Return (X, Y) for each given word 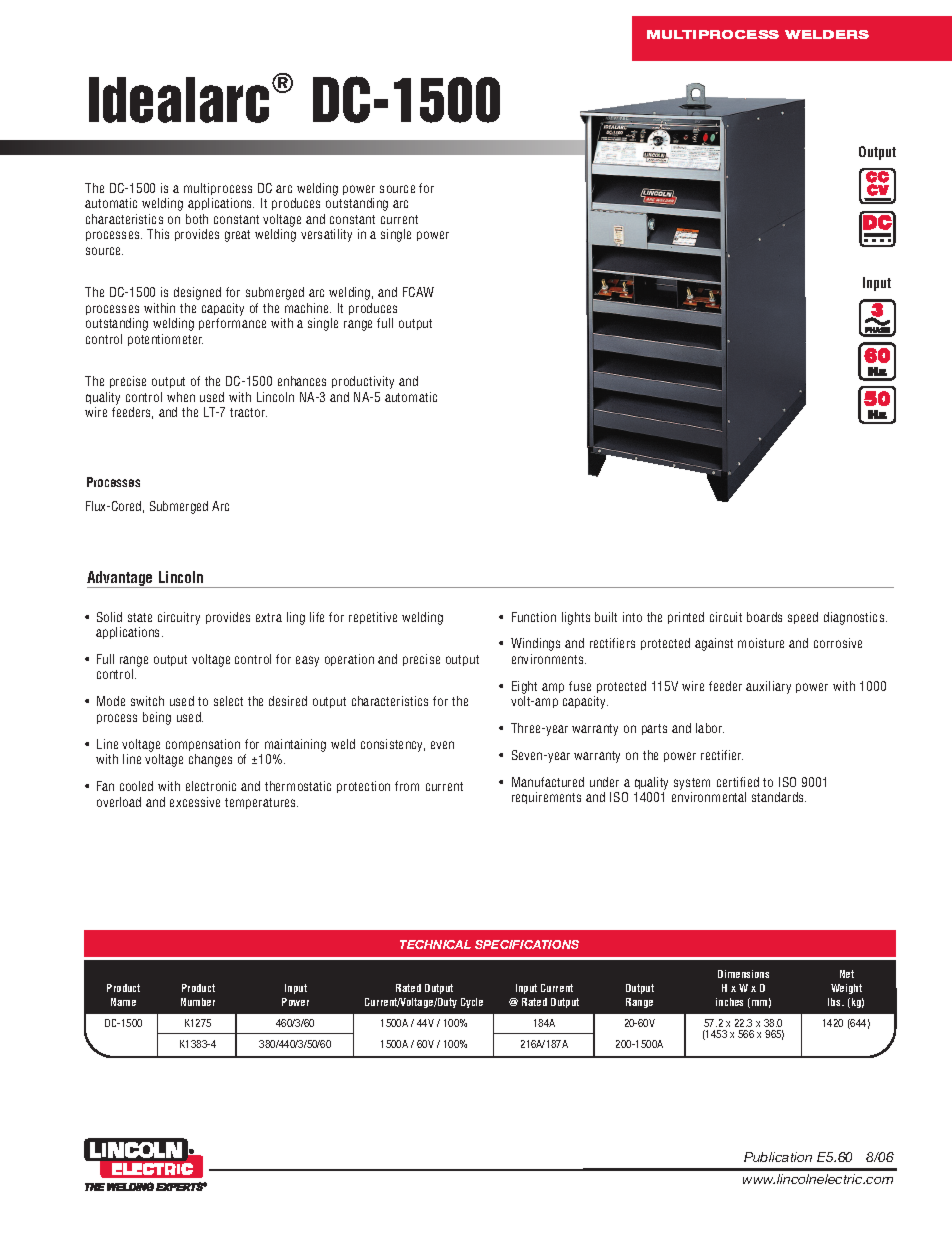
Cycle (472, 1003)
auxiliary (768, 687)
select (228, 701)
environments (549, 659)
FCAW (418, 292)
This (158, 234)
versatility (326, 235)
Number (198, 1002)
